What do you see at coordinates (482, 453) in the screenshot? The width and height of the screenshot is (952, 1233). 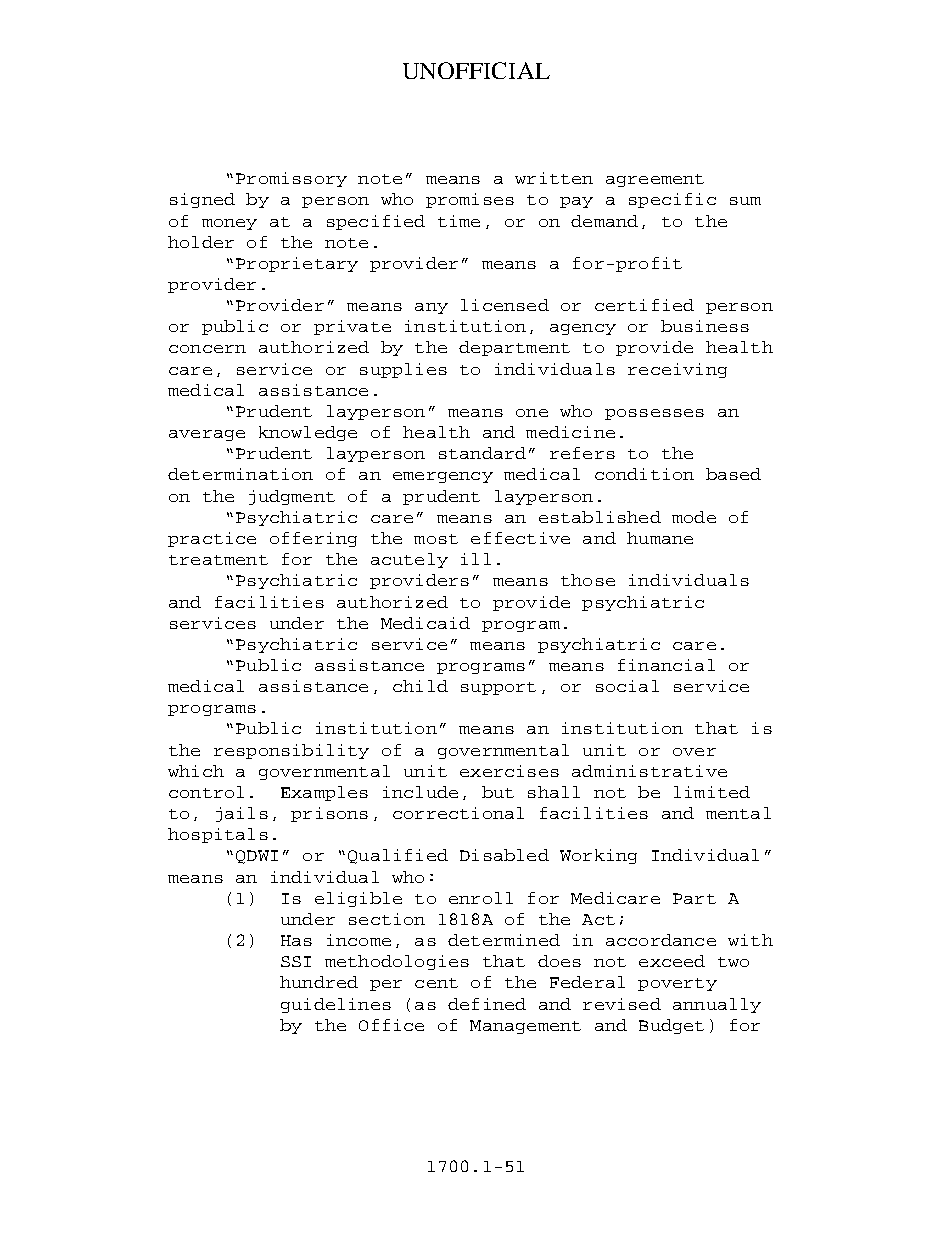 I see `standard` at bounding box center [482, 453].
